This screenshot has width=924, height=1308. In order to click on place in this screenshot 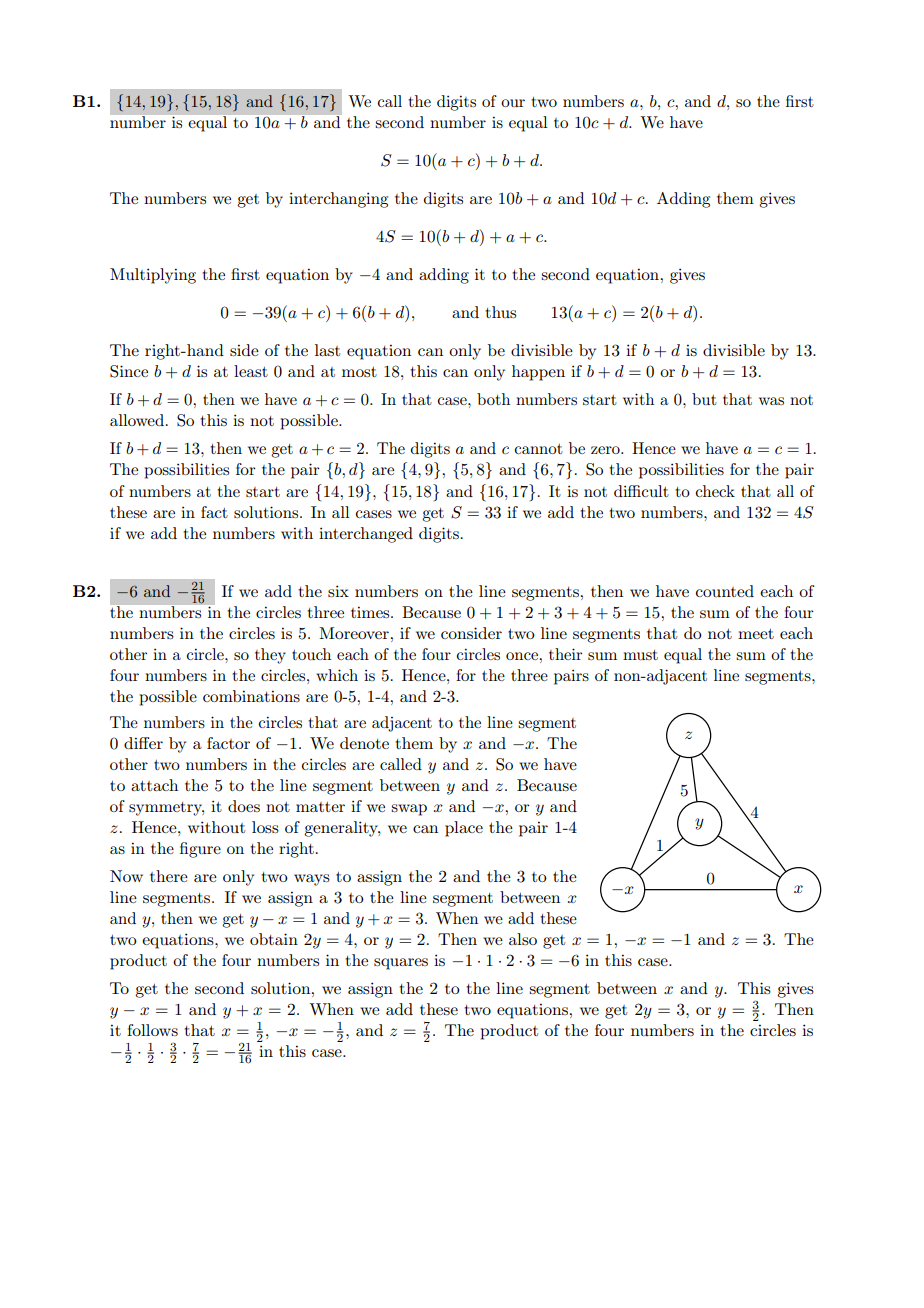, I will do `click(464, 829)`.
